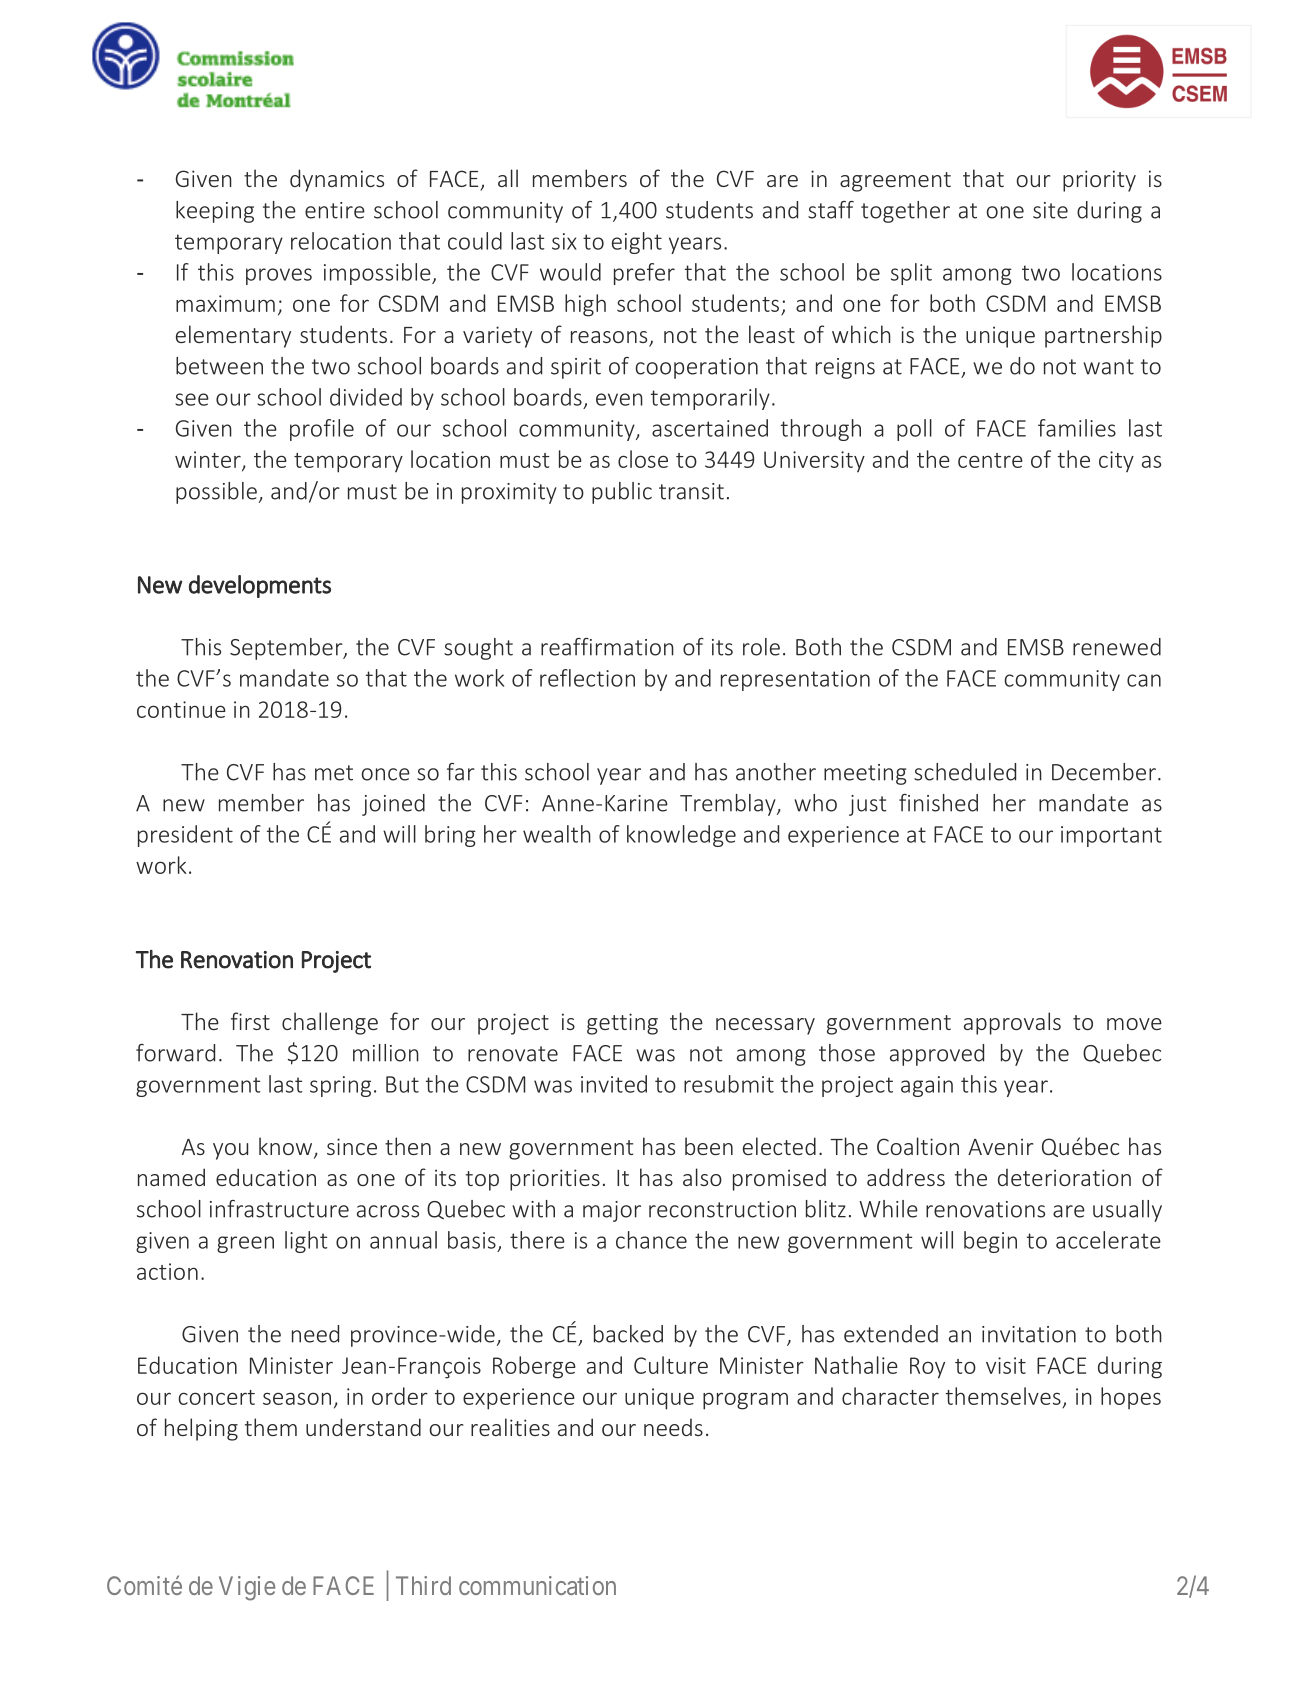 This screenshot has width=1304, height=1688. What do you see at coordinates (1050, 210) in the screenshot?
I see `site` at bounding box center [1050, 210].
